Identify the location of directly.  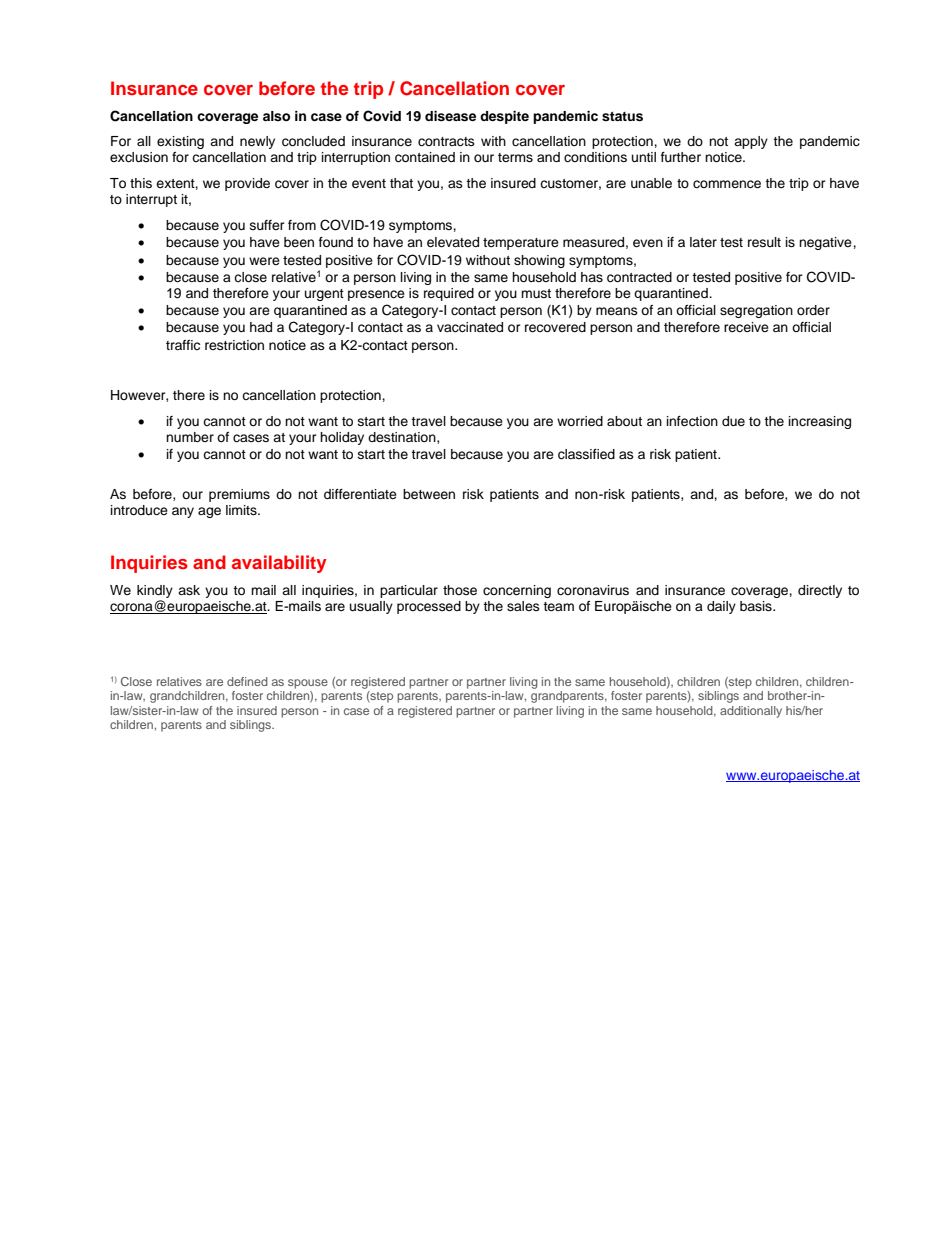
(820, 591).
